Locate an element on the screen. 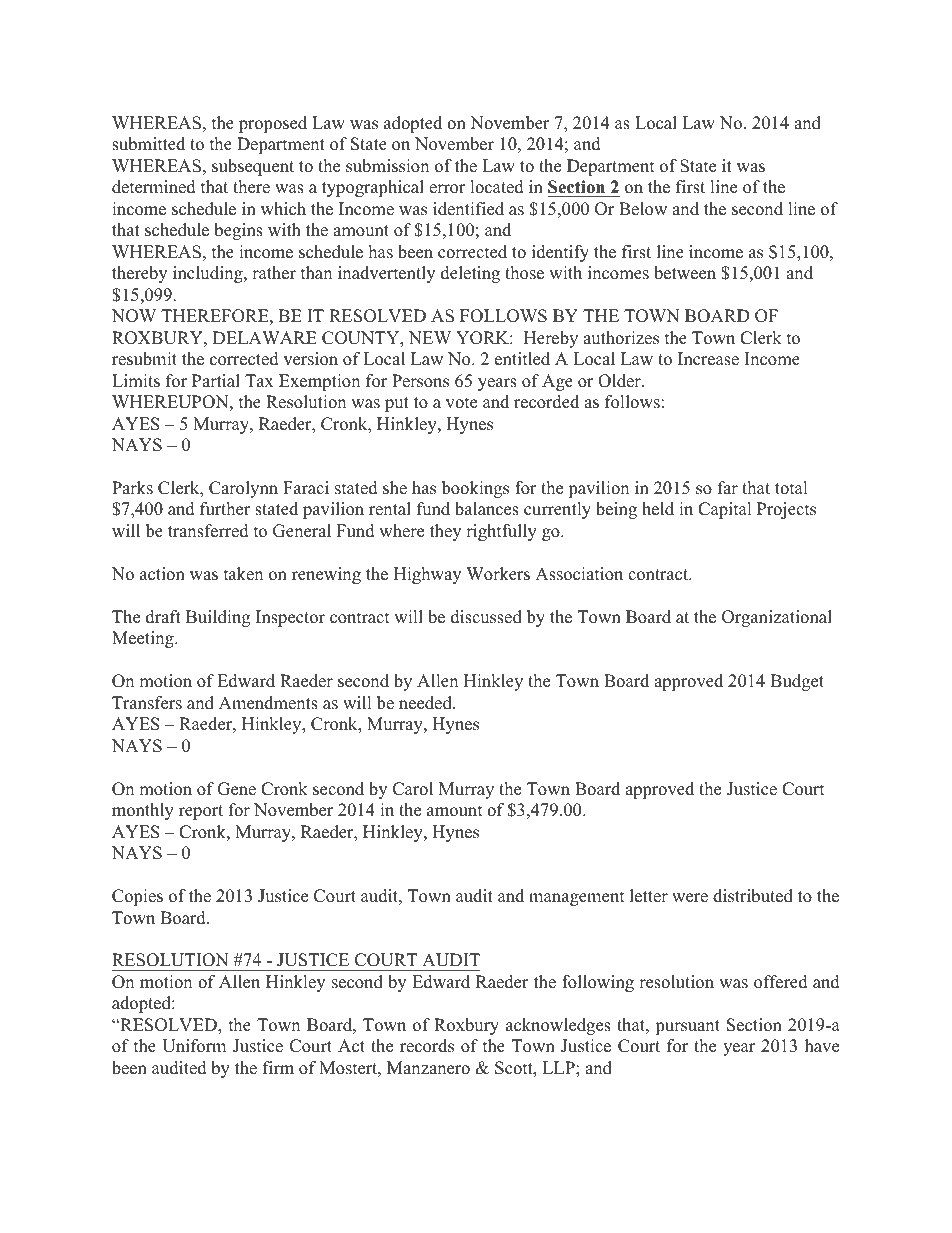  subsequent is located at coordinates (253, 167).
